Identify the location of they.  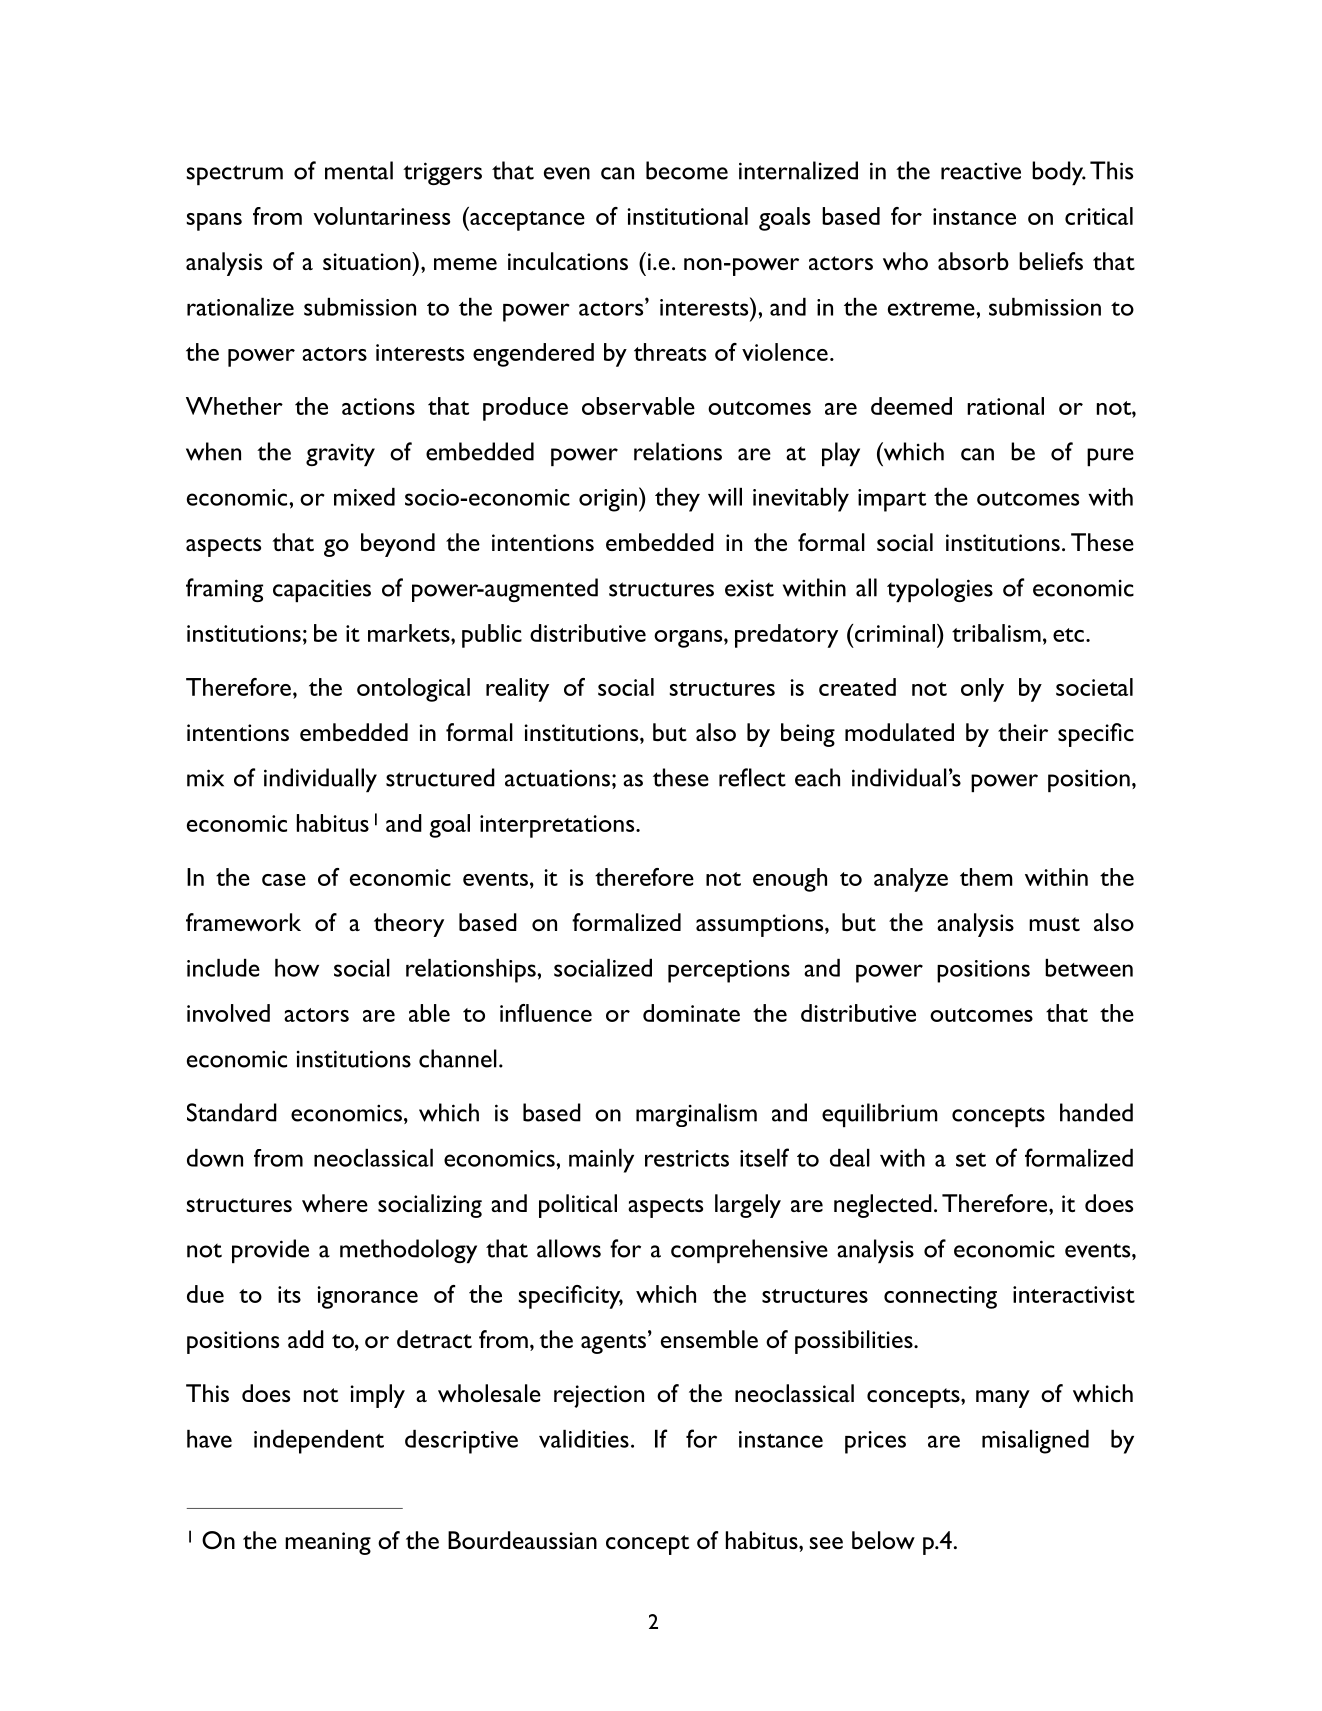
(677, 500).
